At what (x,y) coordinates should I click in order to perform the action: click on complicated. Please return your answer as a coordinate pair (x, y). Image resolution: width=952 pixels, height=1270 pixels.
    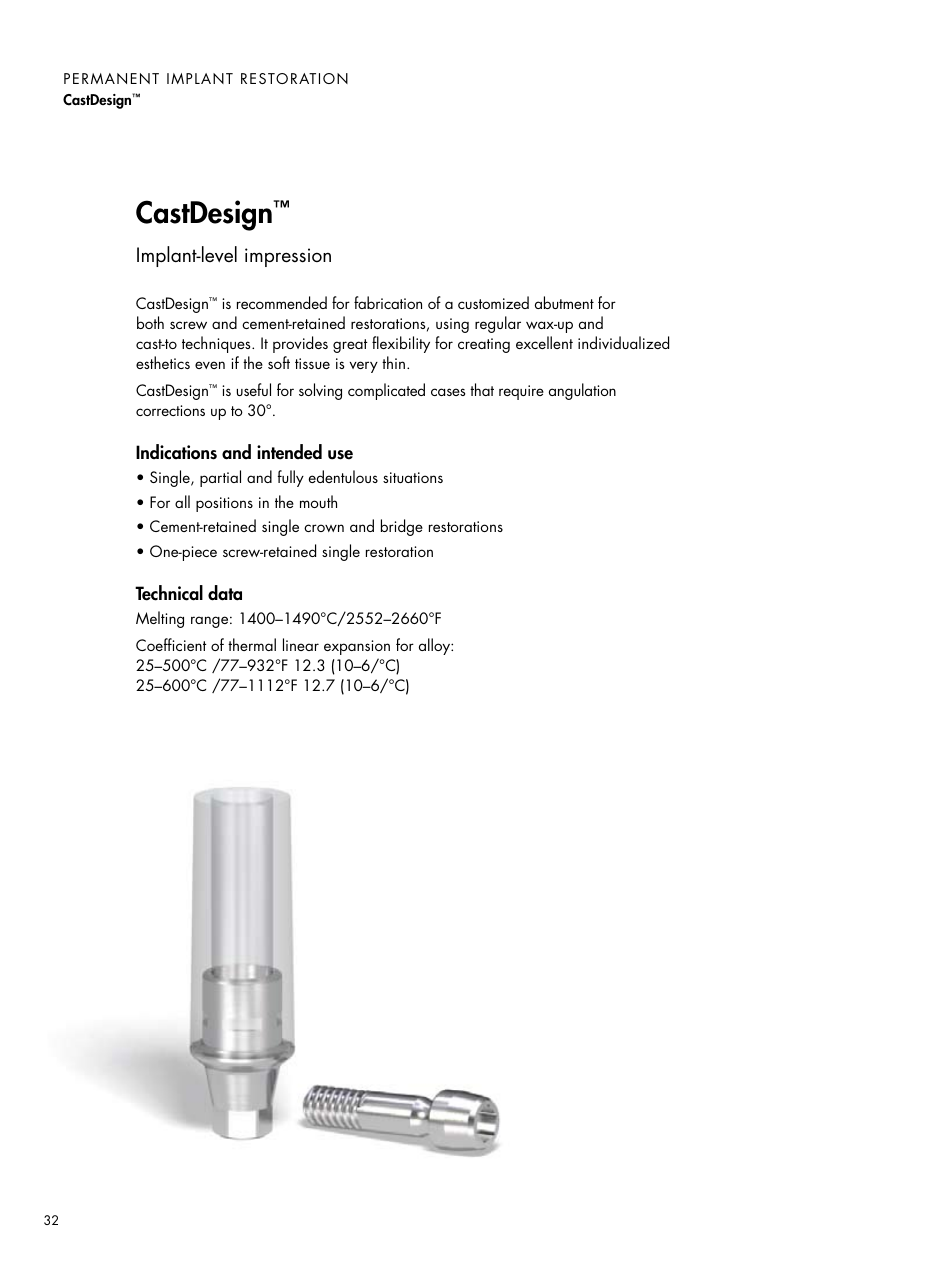
    Looking at the image, I should click on (386, 391).
